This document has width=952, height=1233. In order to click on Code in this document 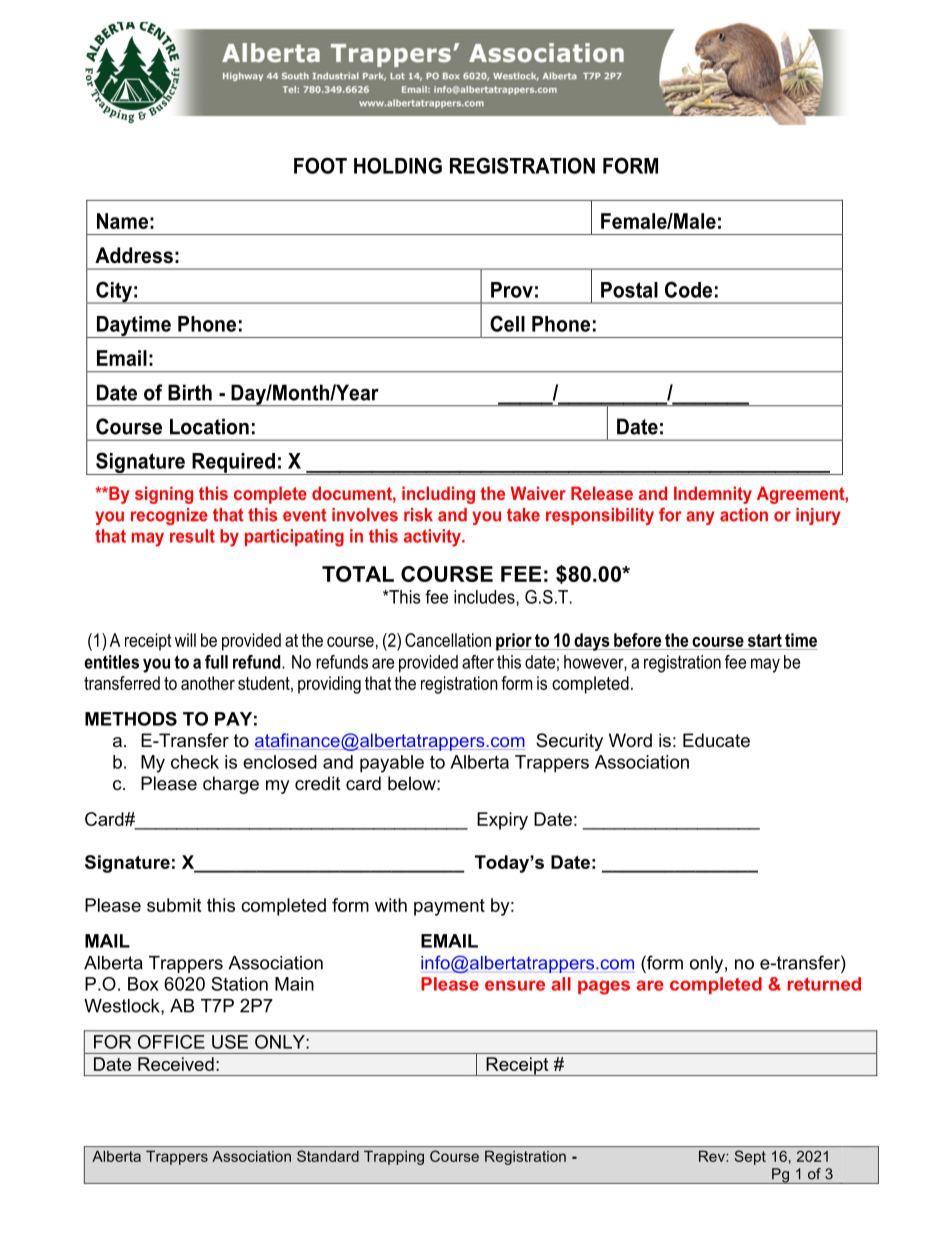, I will do `click(688, 289)`.
